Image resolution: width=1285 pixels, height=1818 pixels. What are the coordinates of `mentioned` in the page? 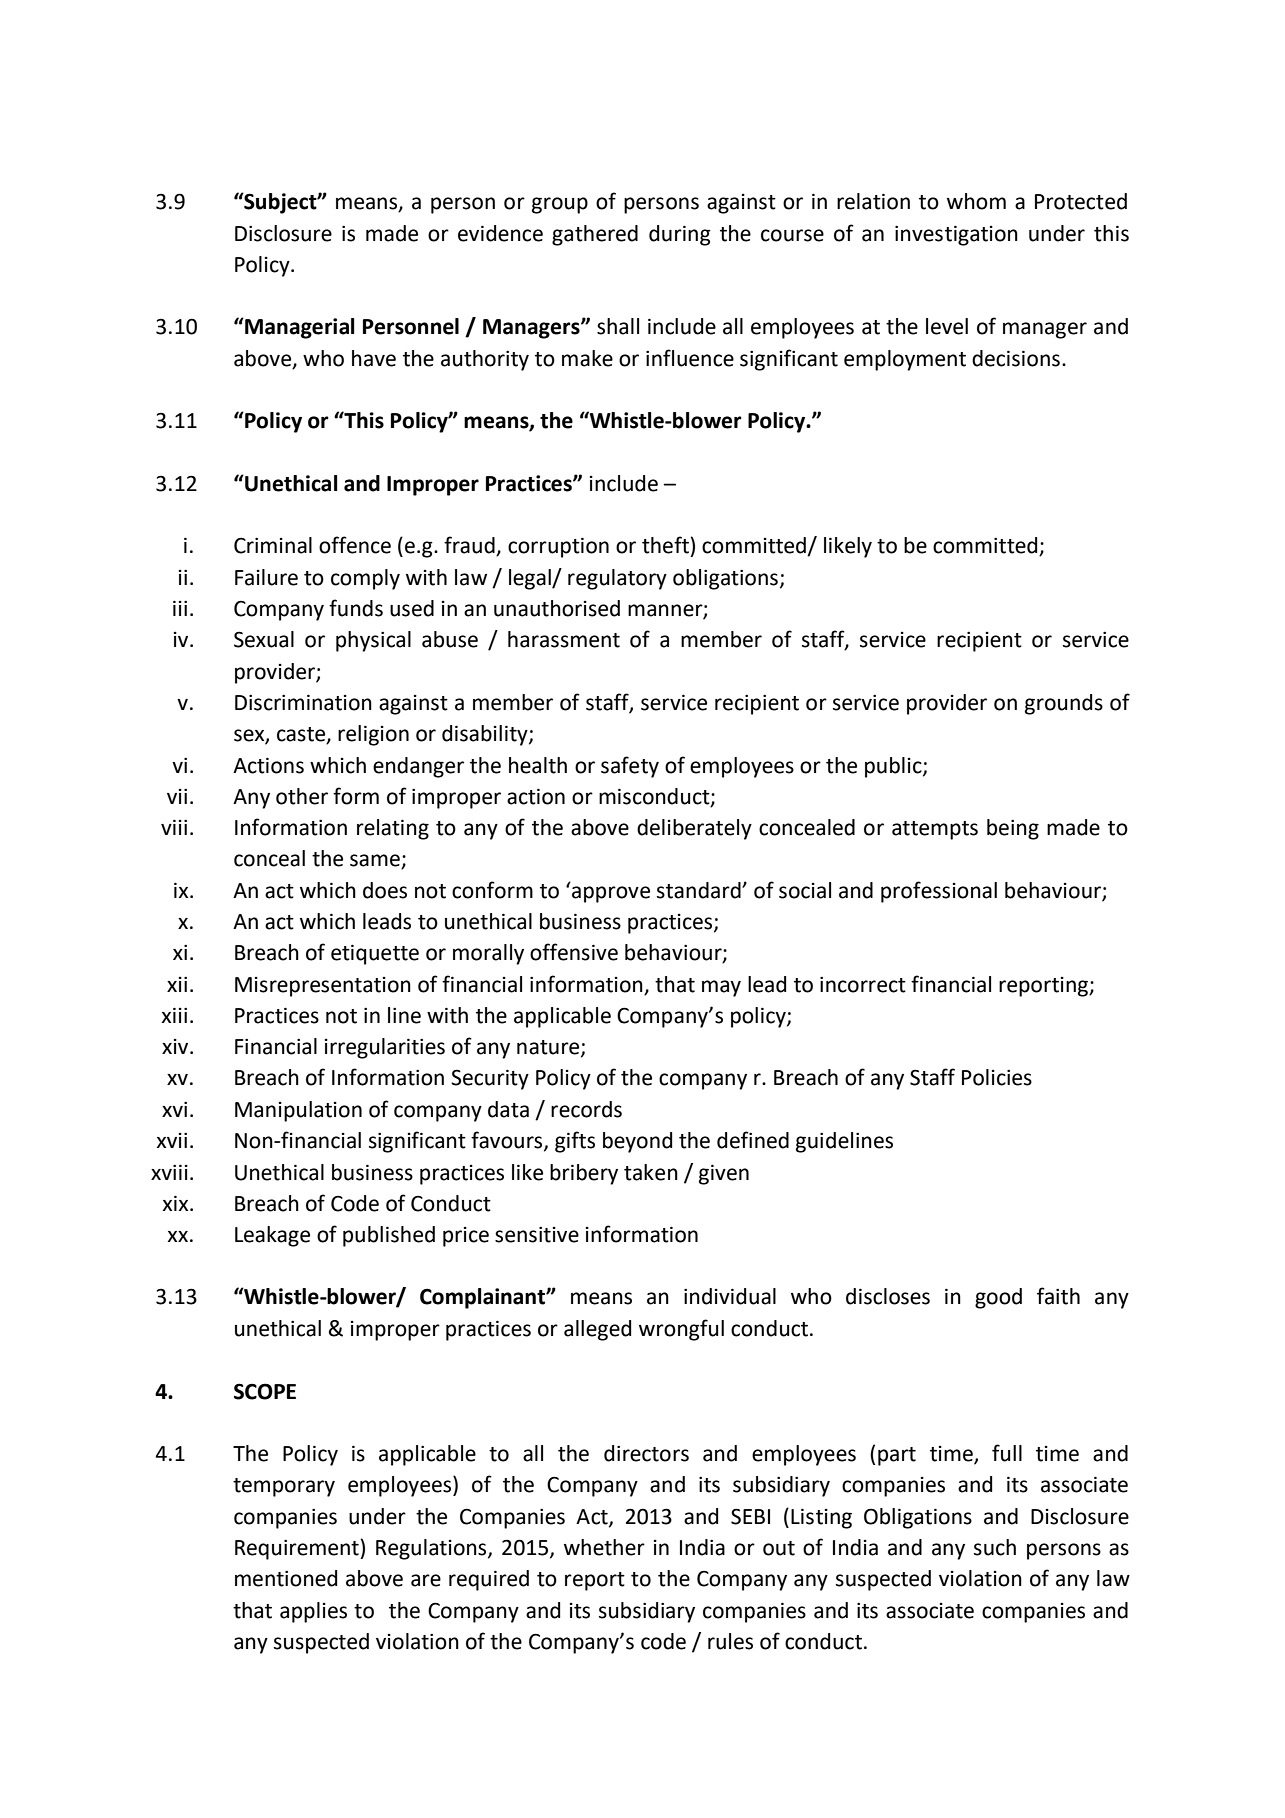 It's located at (286, 1578).
